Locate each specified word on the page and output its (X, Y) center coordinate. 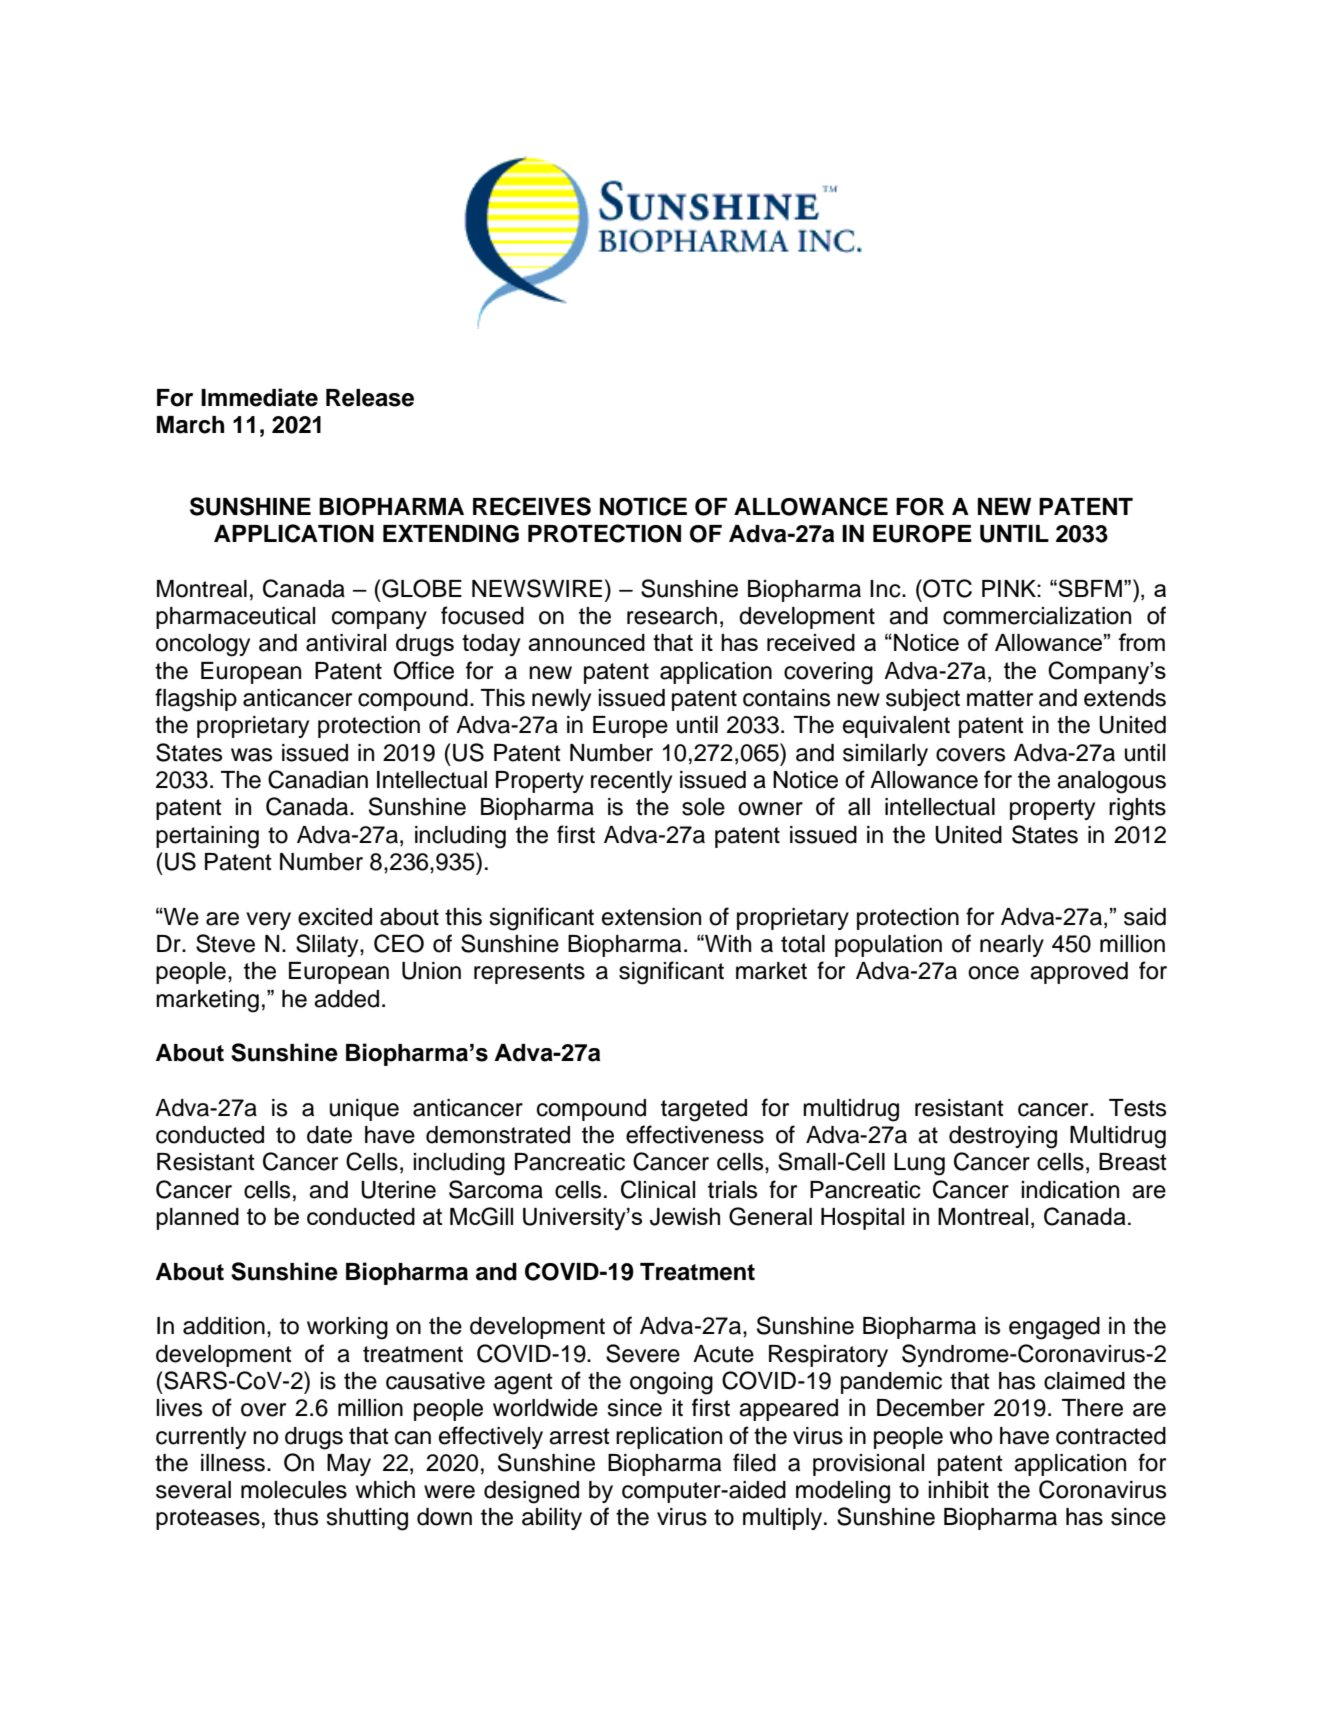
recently (631, 782)
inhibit (958, 1490)
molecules (294, 1490)
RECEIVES (532, 506)
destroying (1003, 1137)
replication (669, 1438)
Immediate (259, 397)
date (329, 1135)
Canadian (318, 779)
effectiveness (695, 1134)
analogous (1111, 782)
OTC (946, 588)
